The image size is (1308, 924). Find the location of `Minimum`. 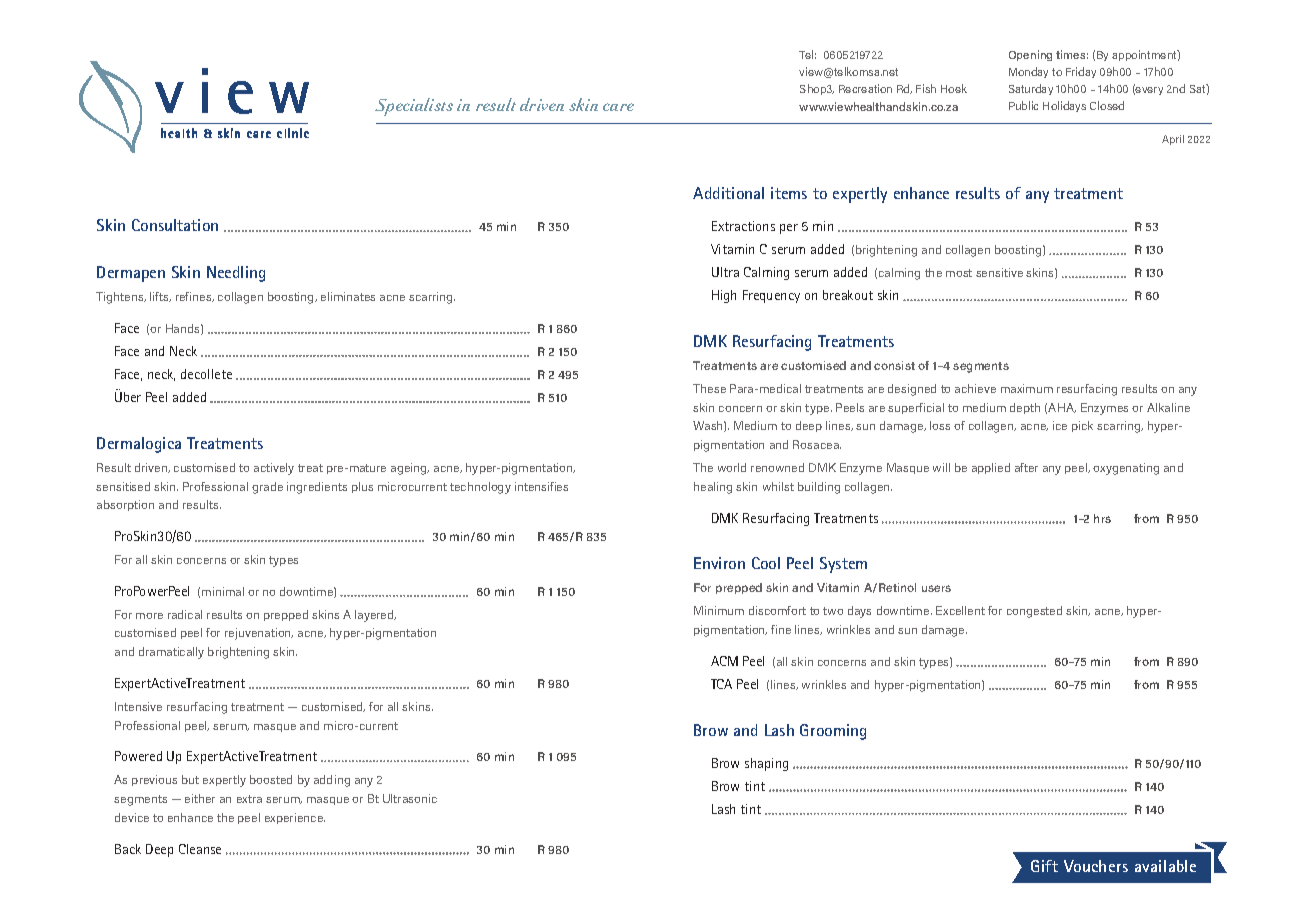

Minimum is located at coordinates (719, 610).
